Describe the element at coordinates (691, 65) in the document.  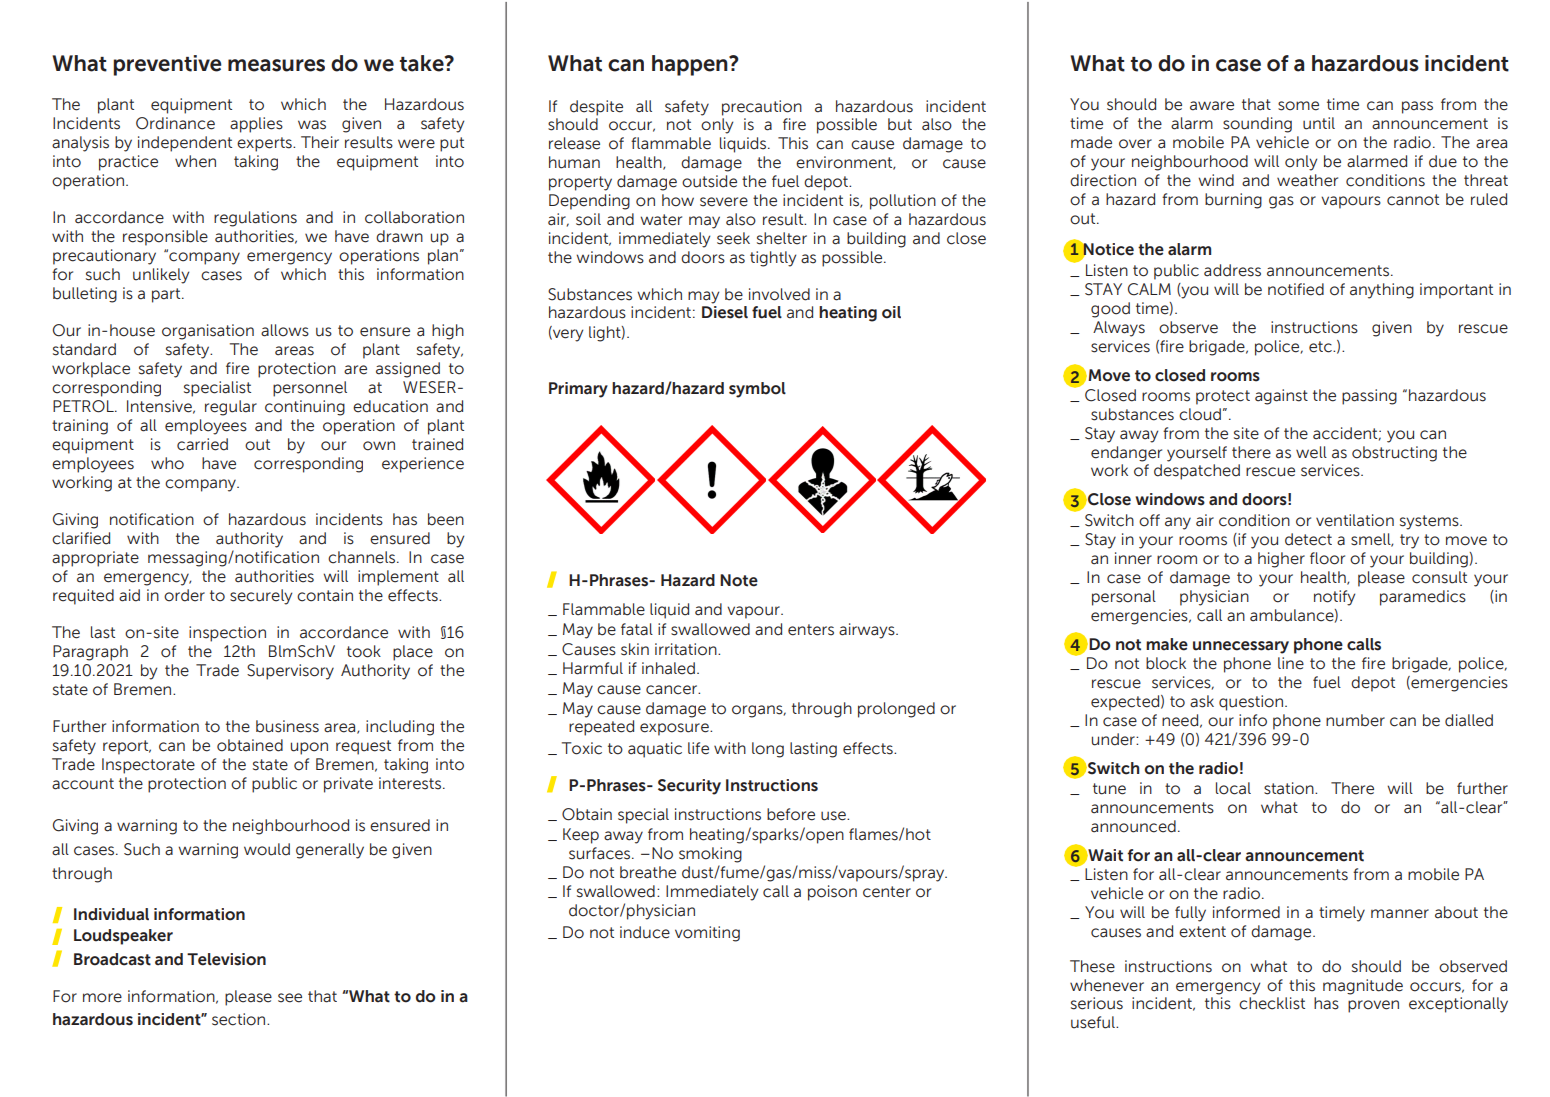
I see `happen` at that location.
